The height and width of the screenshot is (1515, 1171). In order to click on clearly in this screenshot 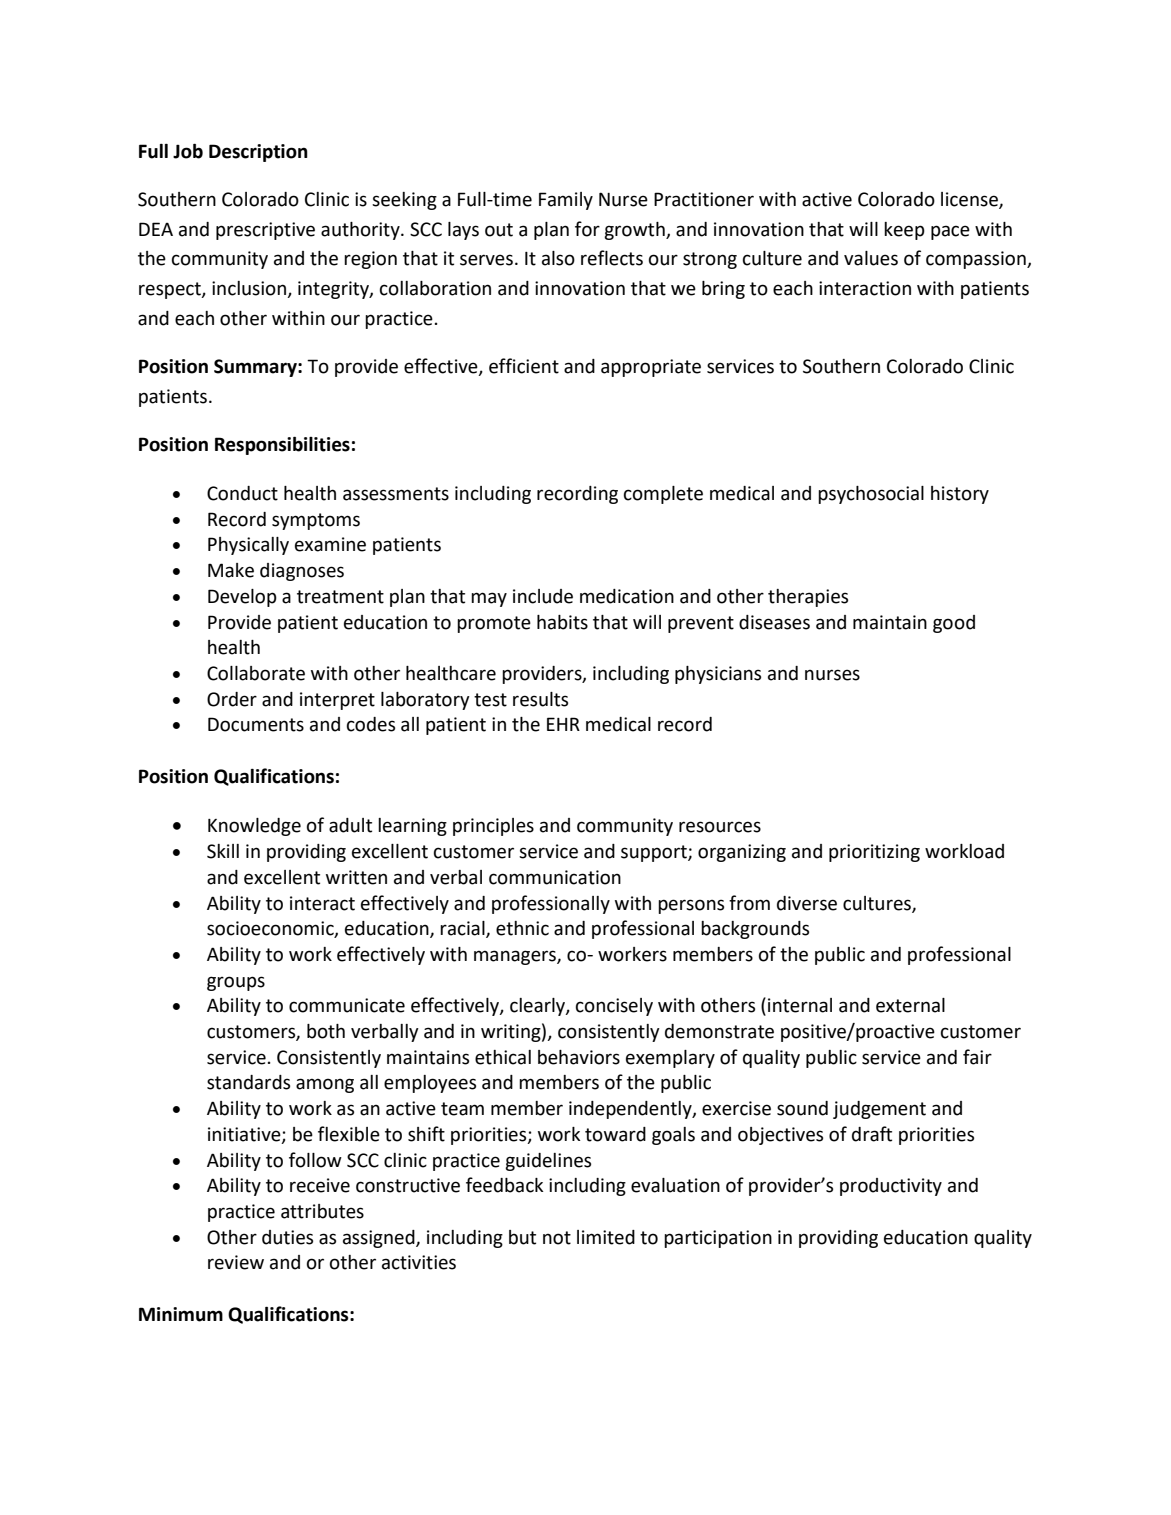, I will do `click(538, 1007)`.
